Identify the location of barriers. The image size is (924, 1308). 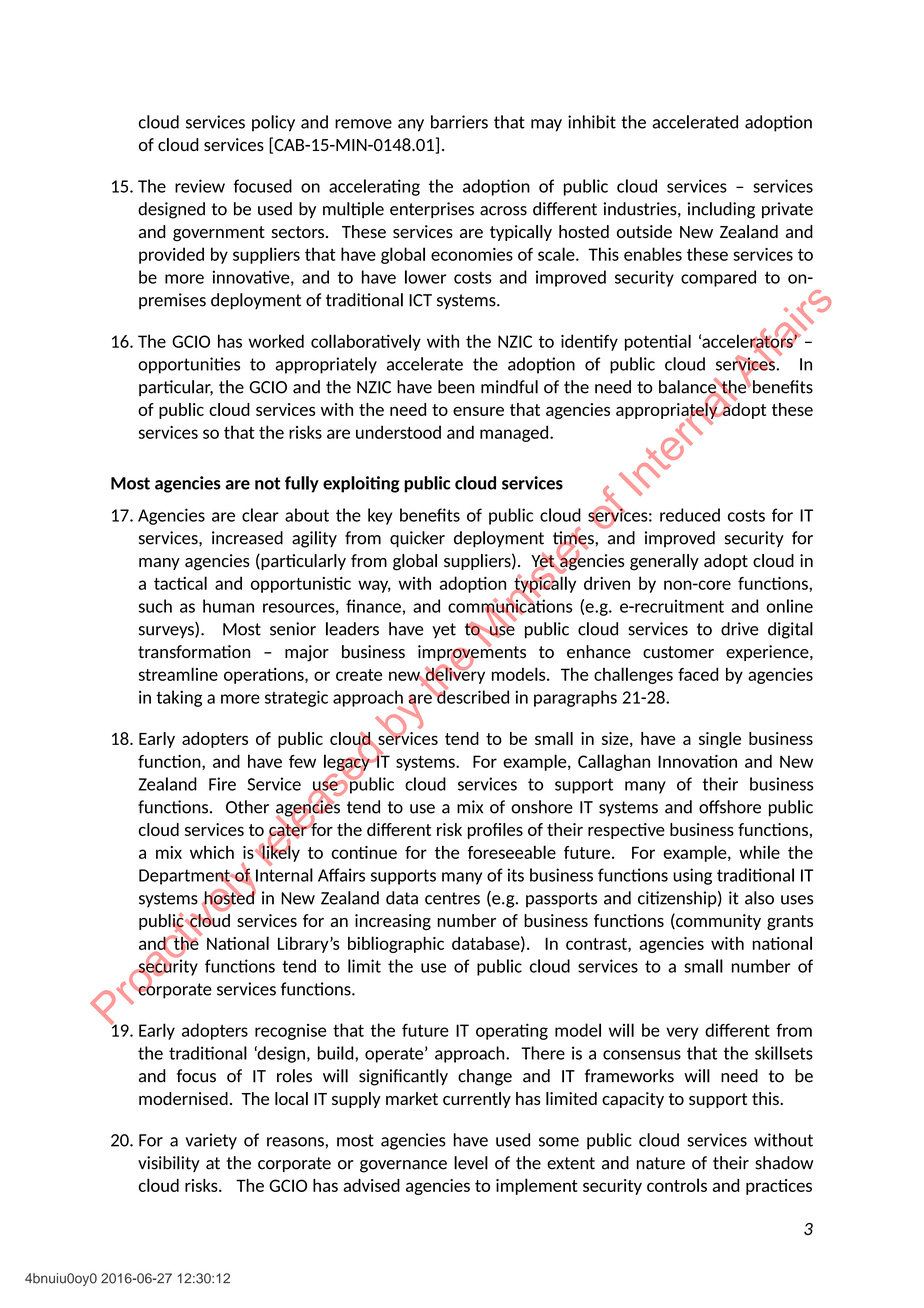
(459, 122).
